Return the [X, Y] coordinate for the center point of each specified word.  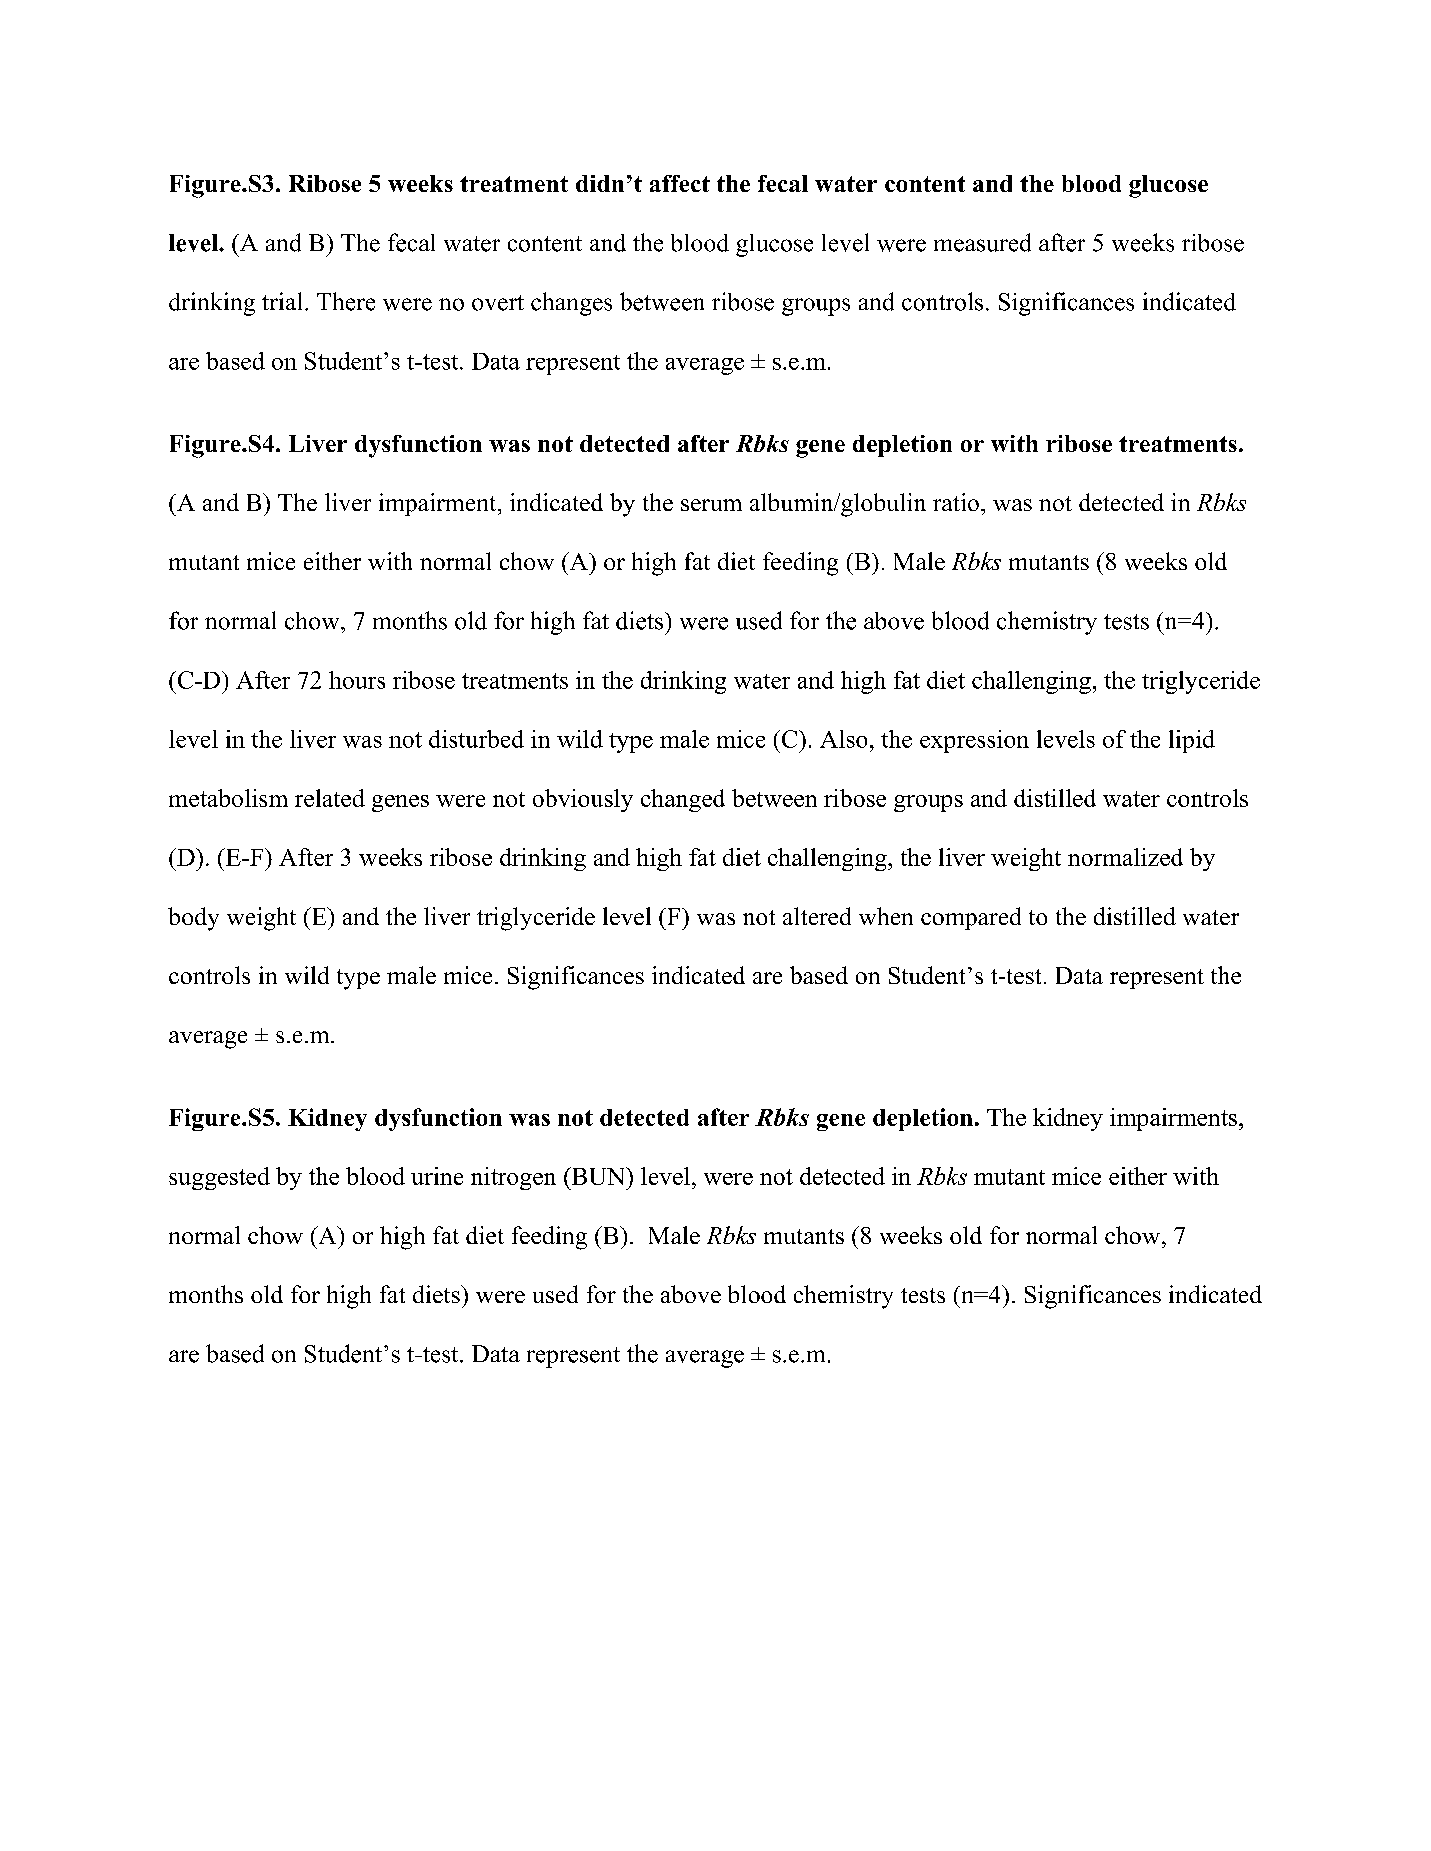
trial [282, 301]
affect [680, 183]
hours [357, 680]
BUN [598, 1176]
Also [843, 739]
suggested [219, 1178]
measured [982, 242]
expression [974, 741]
